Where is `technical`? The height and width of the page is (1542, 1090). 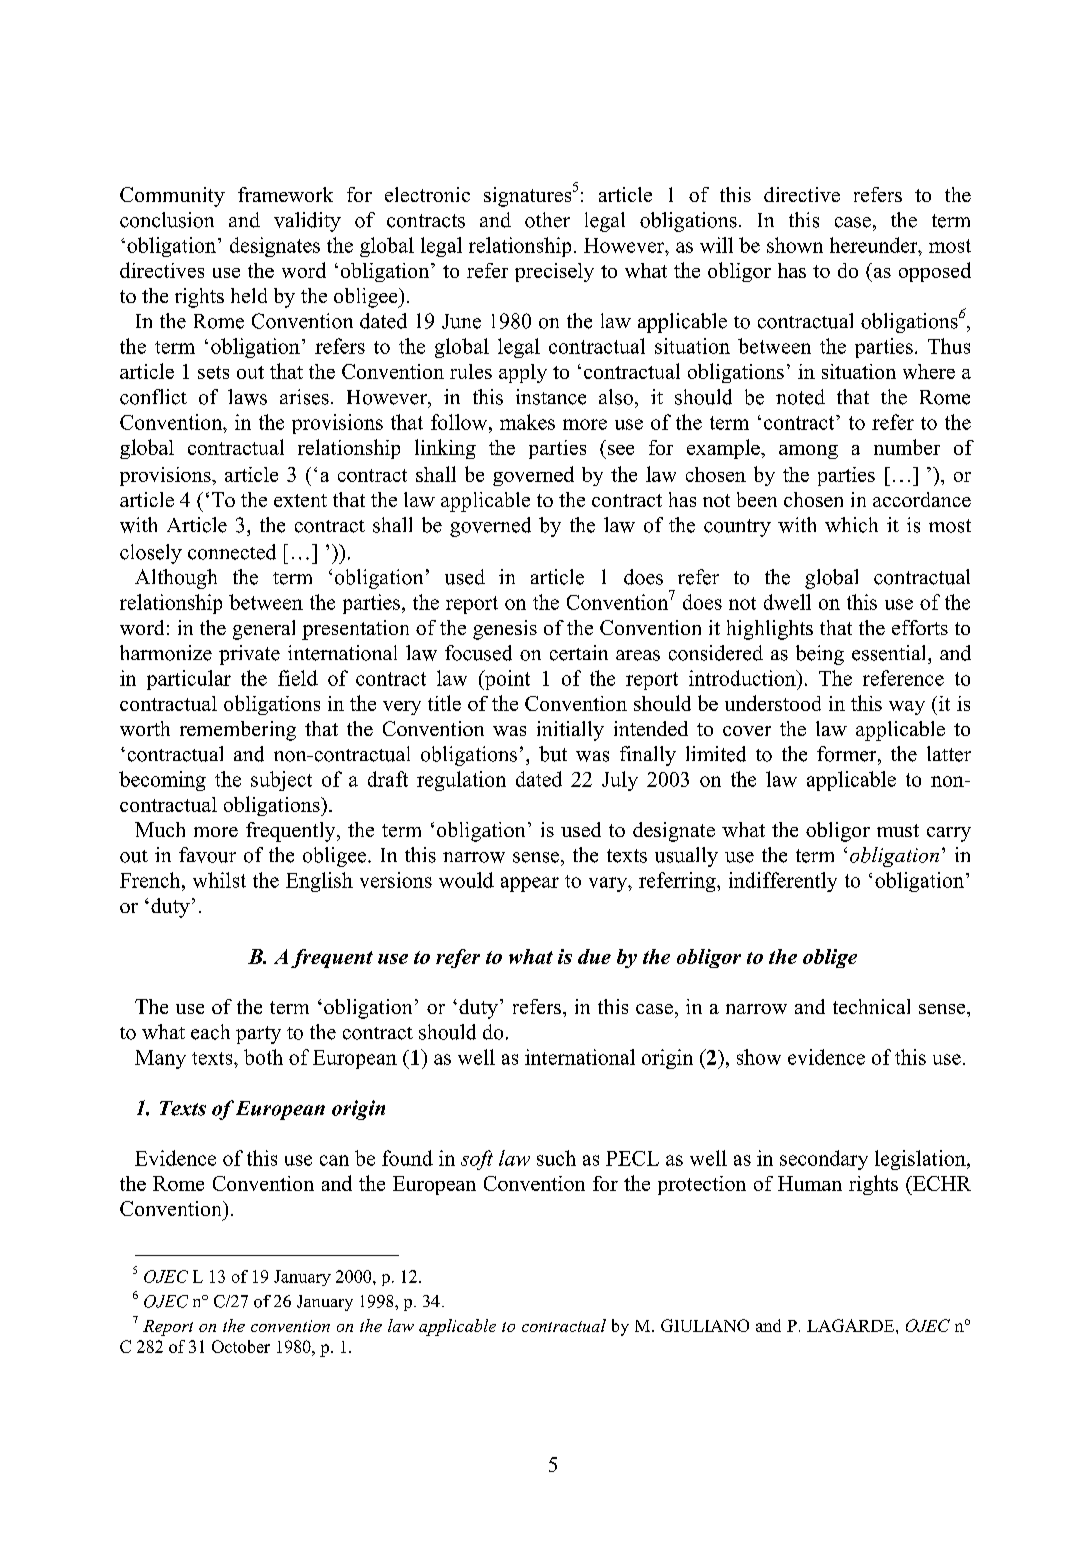 technical is located at coordinates (871, 1006).
